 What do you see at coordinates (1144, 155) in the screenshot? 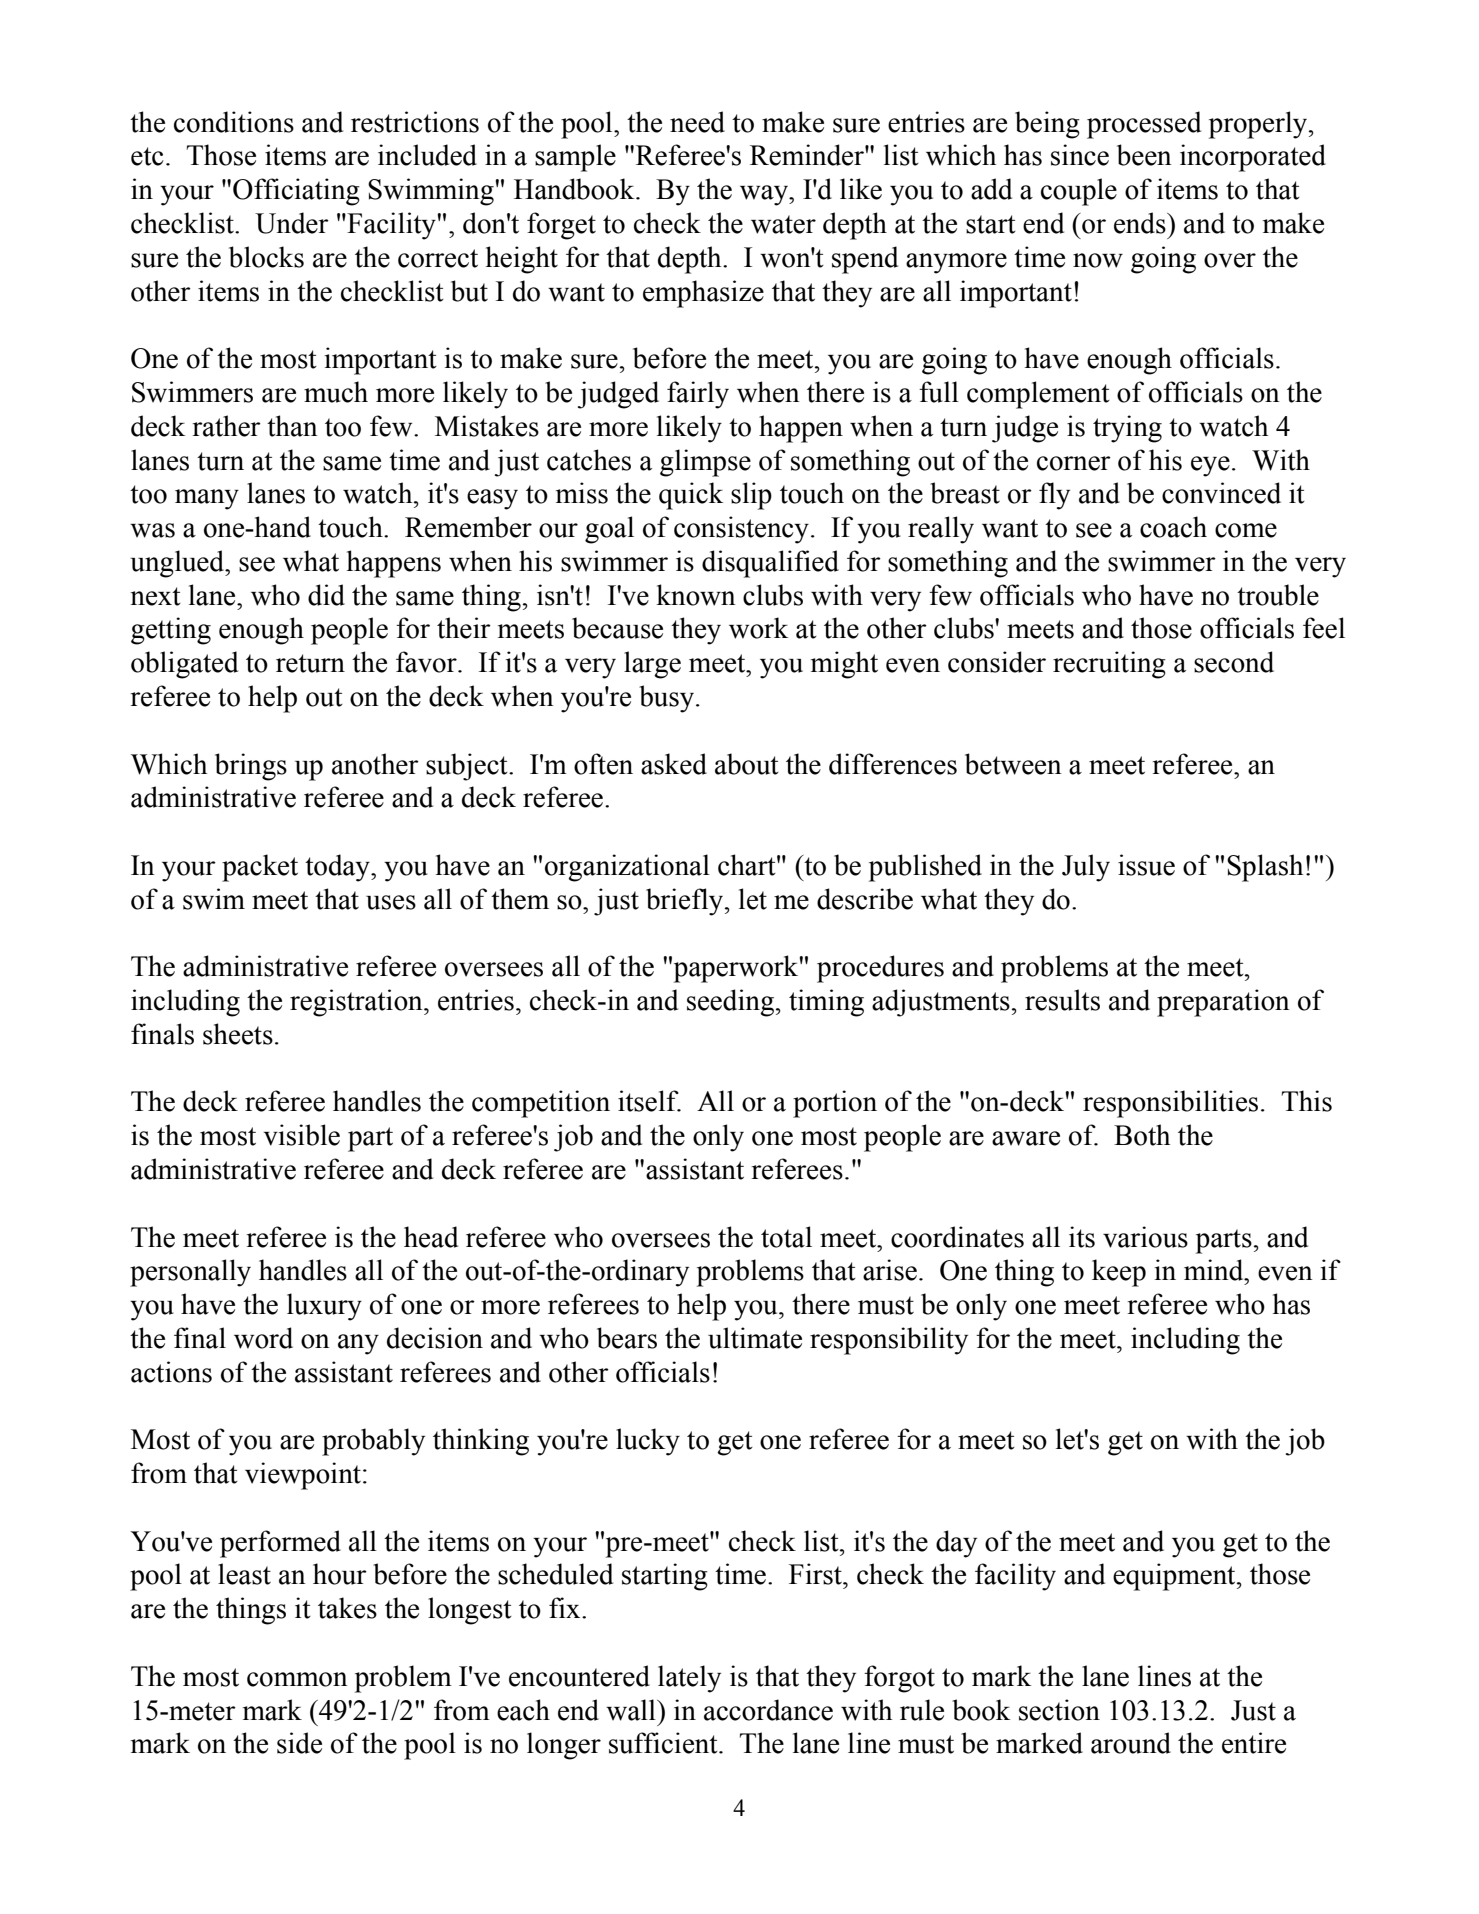
I see `been` at bounding box center [1144, 155].
